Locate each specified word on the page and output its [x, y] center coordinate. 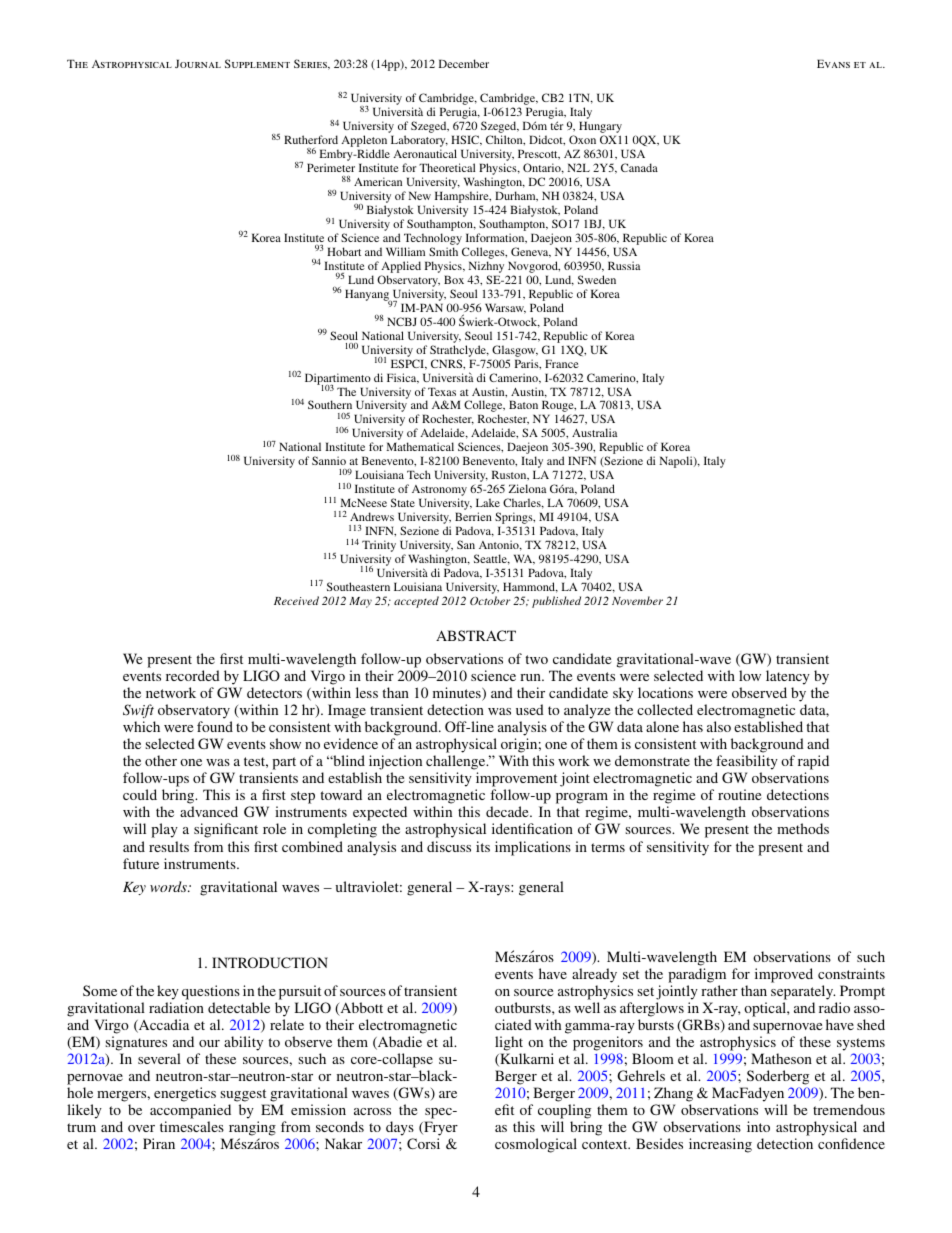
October [490, 600]
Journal [198, 63]
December [464, 63]
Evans [833, 63]
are [448, 1094]
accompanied [190, 1111]
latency [788, 677]
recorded [193, 675]
